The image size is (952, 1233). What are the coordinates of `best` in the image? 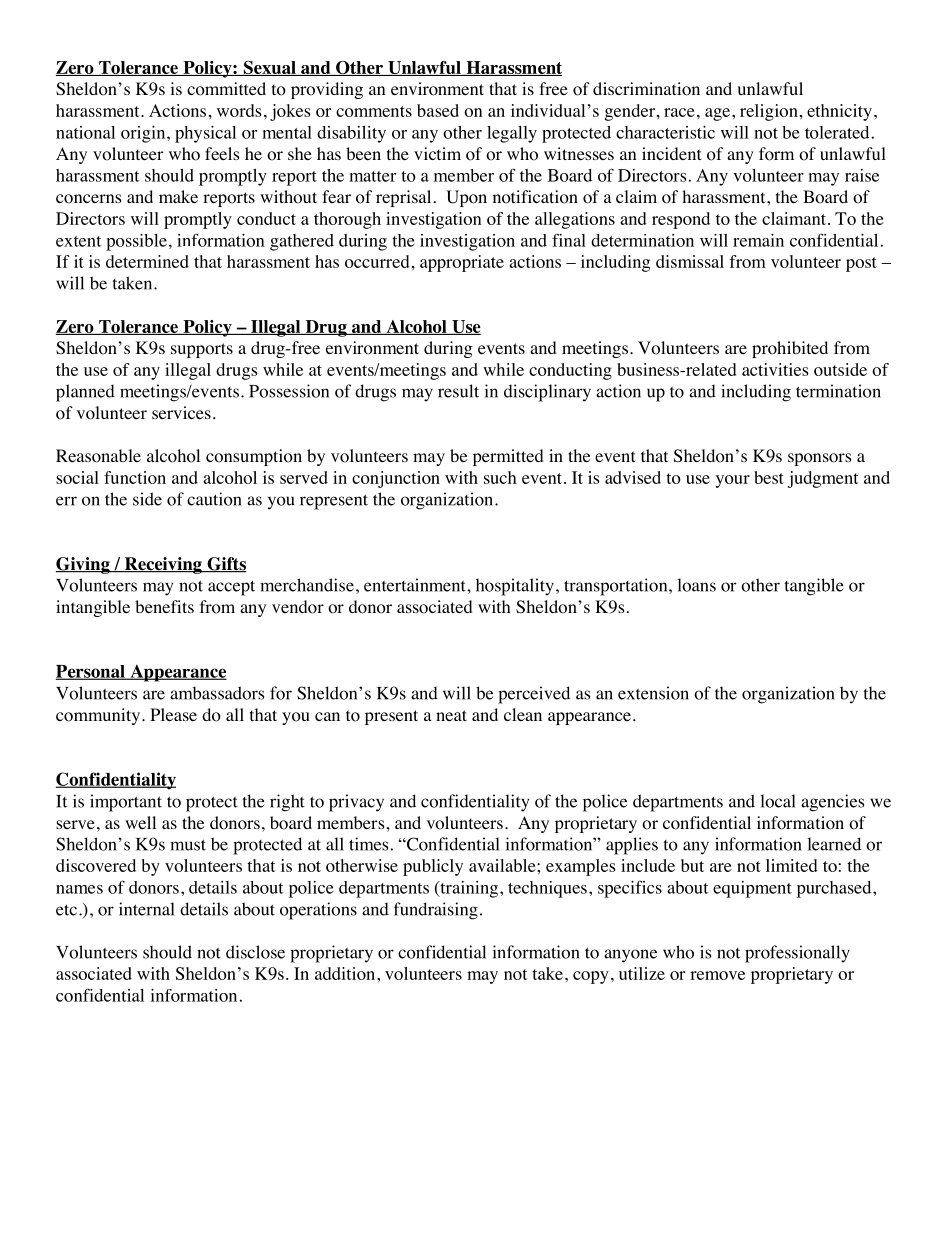 It's located at (769, 477).
